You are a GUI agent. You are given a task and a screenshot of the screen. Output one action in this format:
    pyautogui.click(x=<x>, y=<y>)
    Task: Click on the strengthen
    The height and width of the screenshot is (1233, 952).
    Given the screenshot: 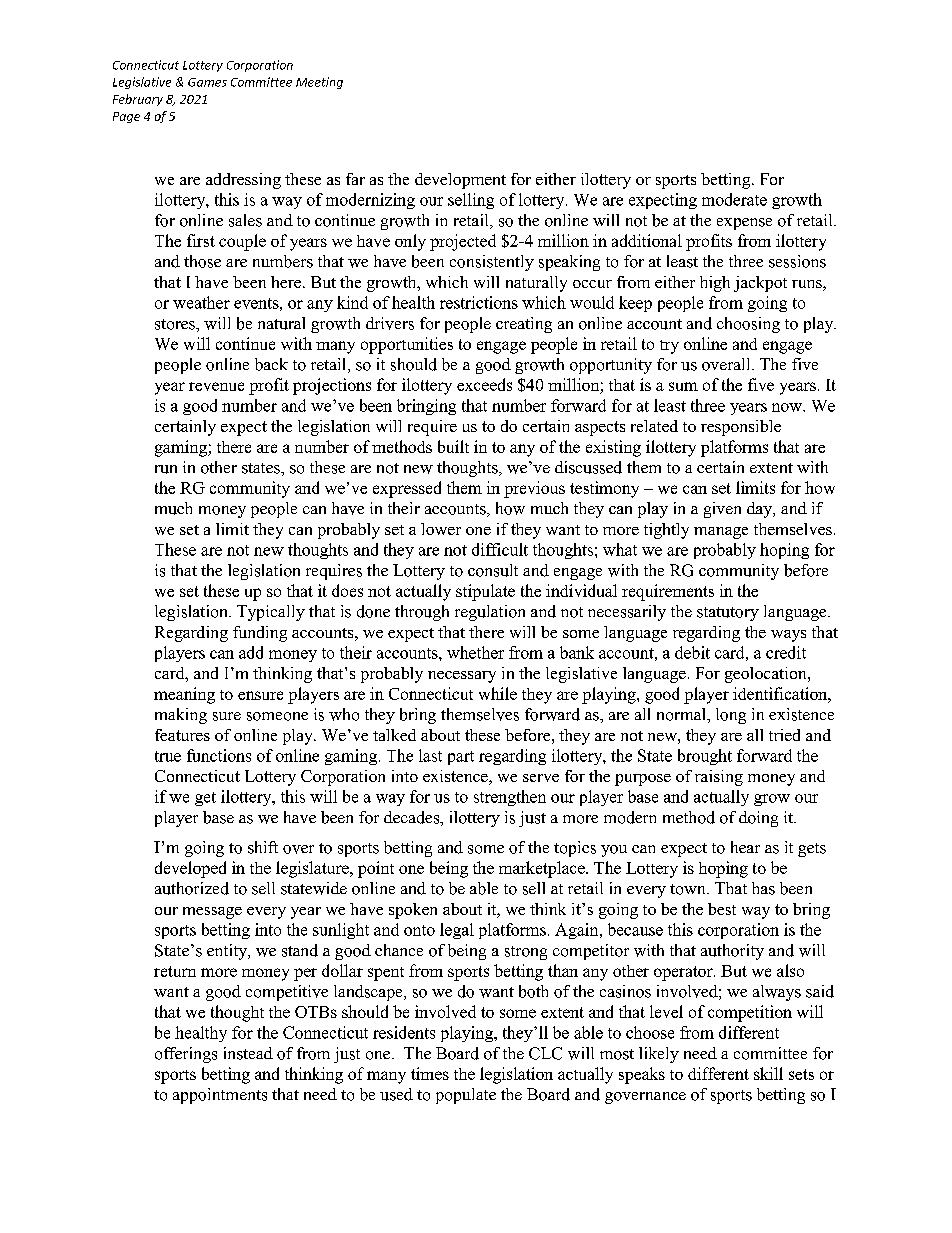 What is the action you would take?
    pyautogui.click(x=510, y=798)
